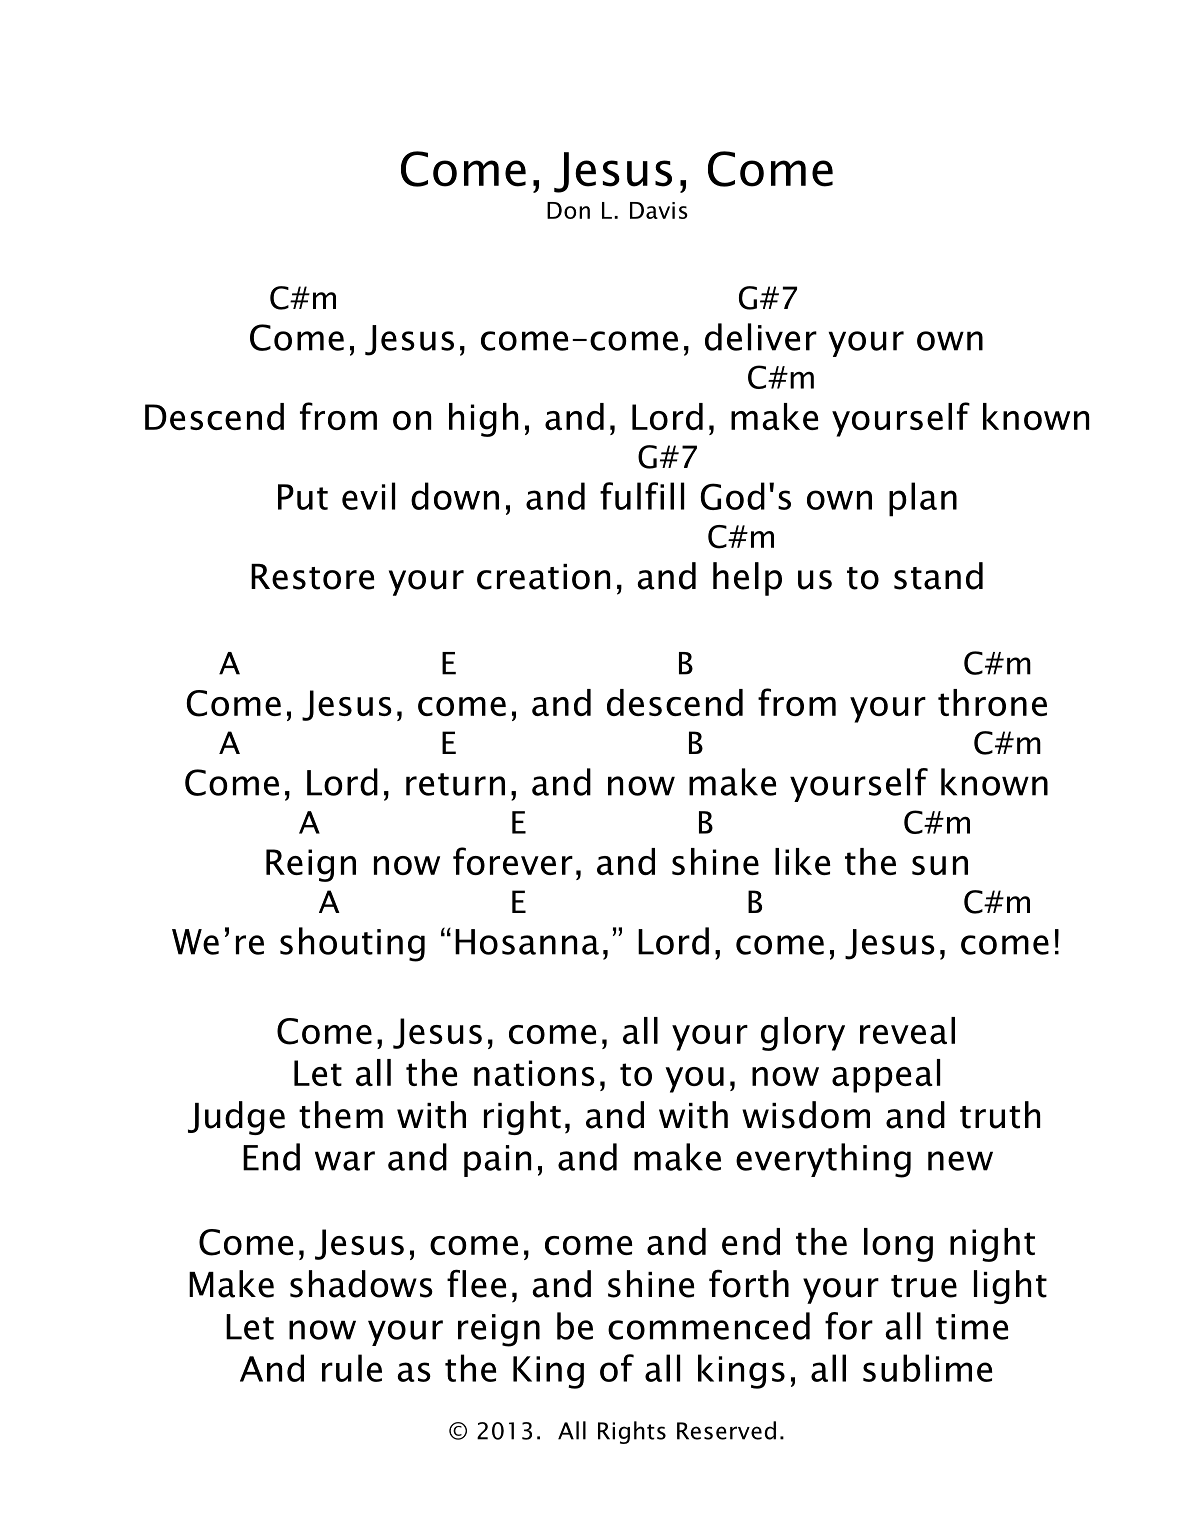 This screenshot has width=1183, height=1531. What do you see at coordinates (352, 944) in the screenshot?
I see `shouting` at bounding box center [352, 944].
